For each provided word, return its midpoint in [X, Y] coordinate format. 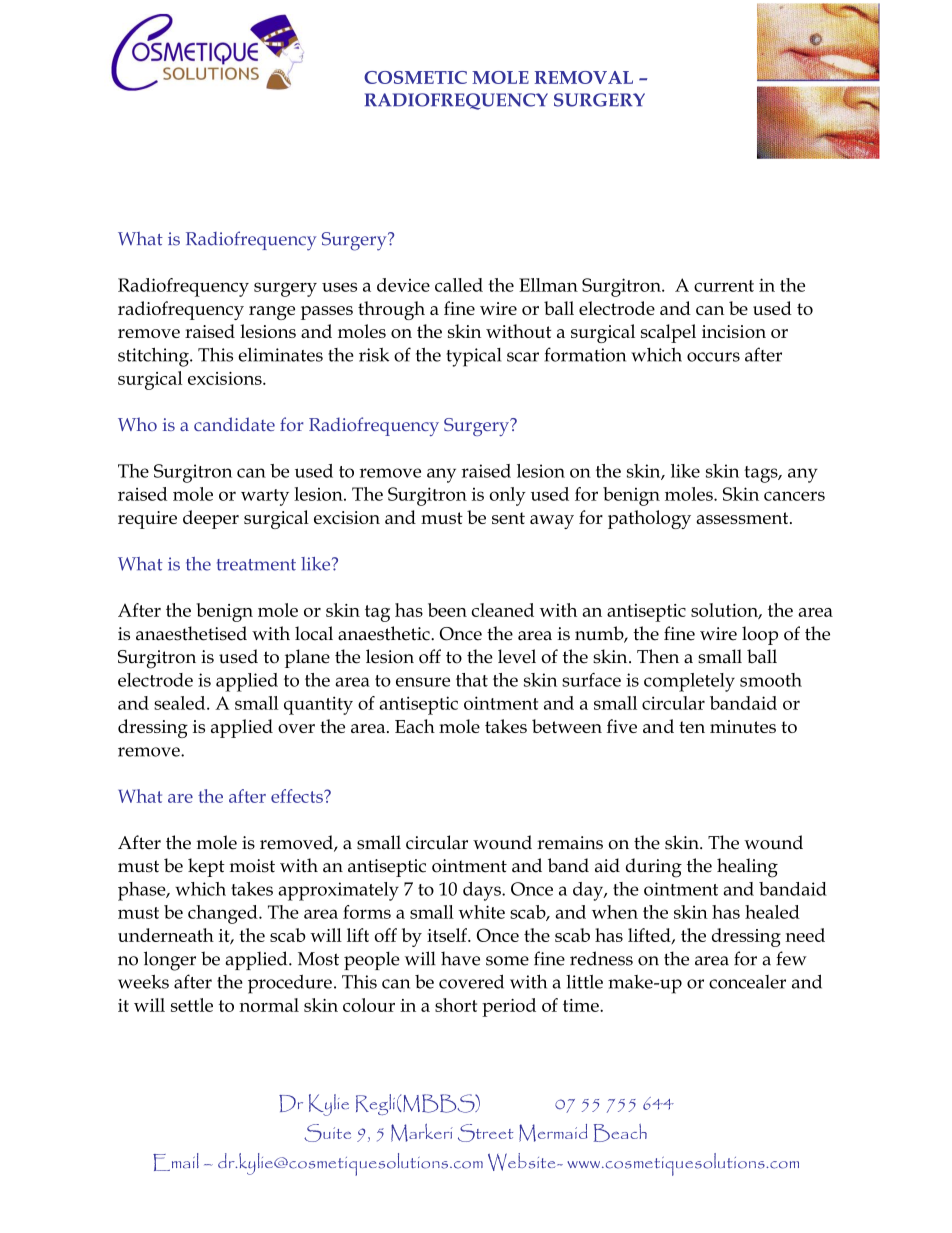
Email [176, 1162]
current [724, 286]
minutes [743, 726]
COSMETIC [415, 77]
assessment [743, 518]
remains [570, 843]
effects [298, 796]
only [507, 496]
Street [485, 1133]
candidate [234, 424]
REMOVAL [584, 77]
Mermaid [553, 1133]
